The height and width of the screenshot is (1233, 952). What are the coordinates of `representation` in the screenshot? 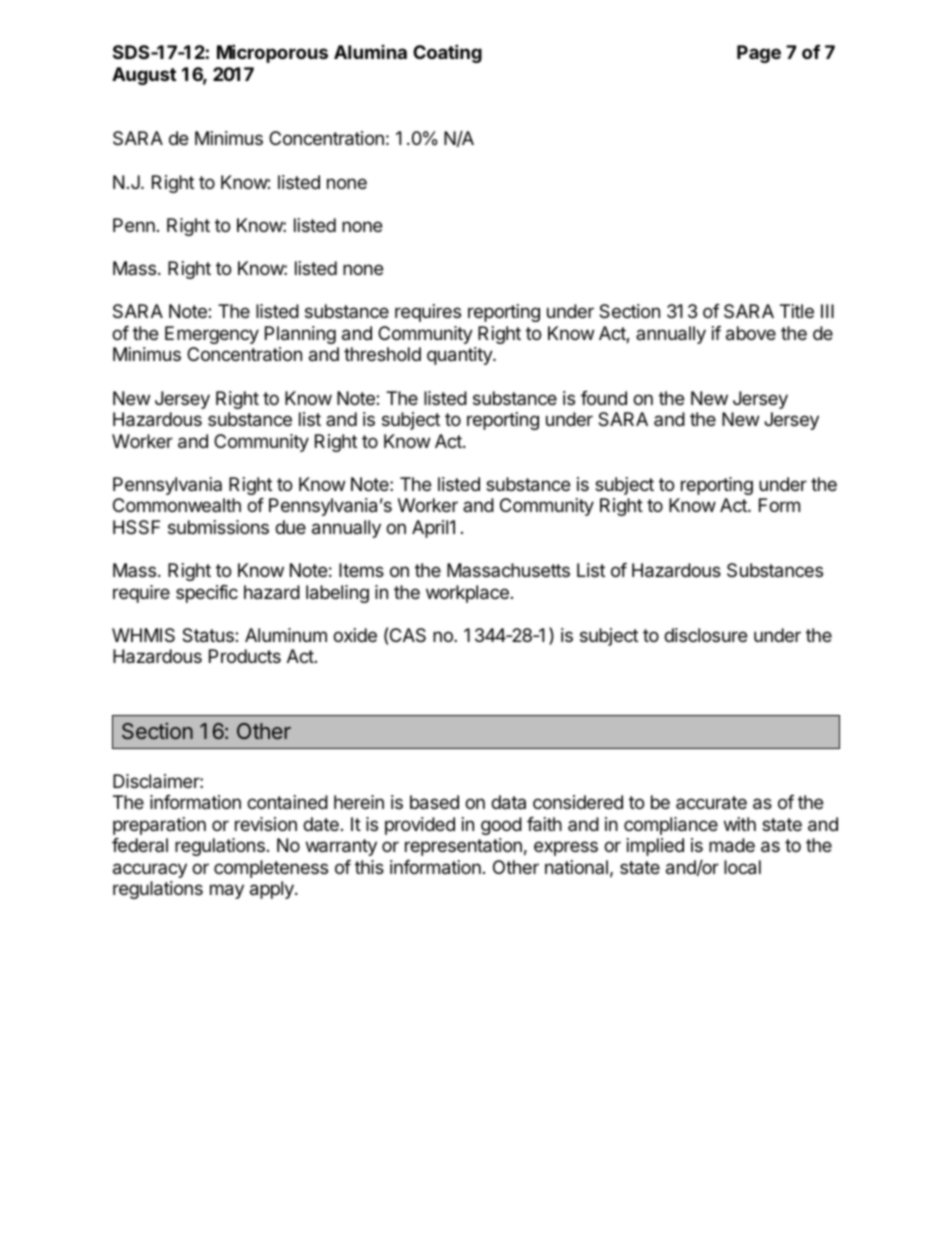 It's located at (463, 847).
